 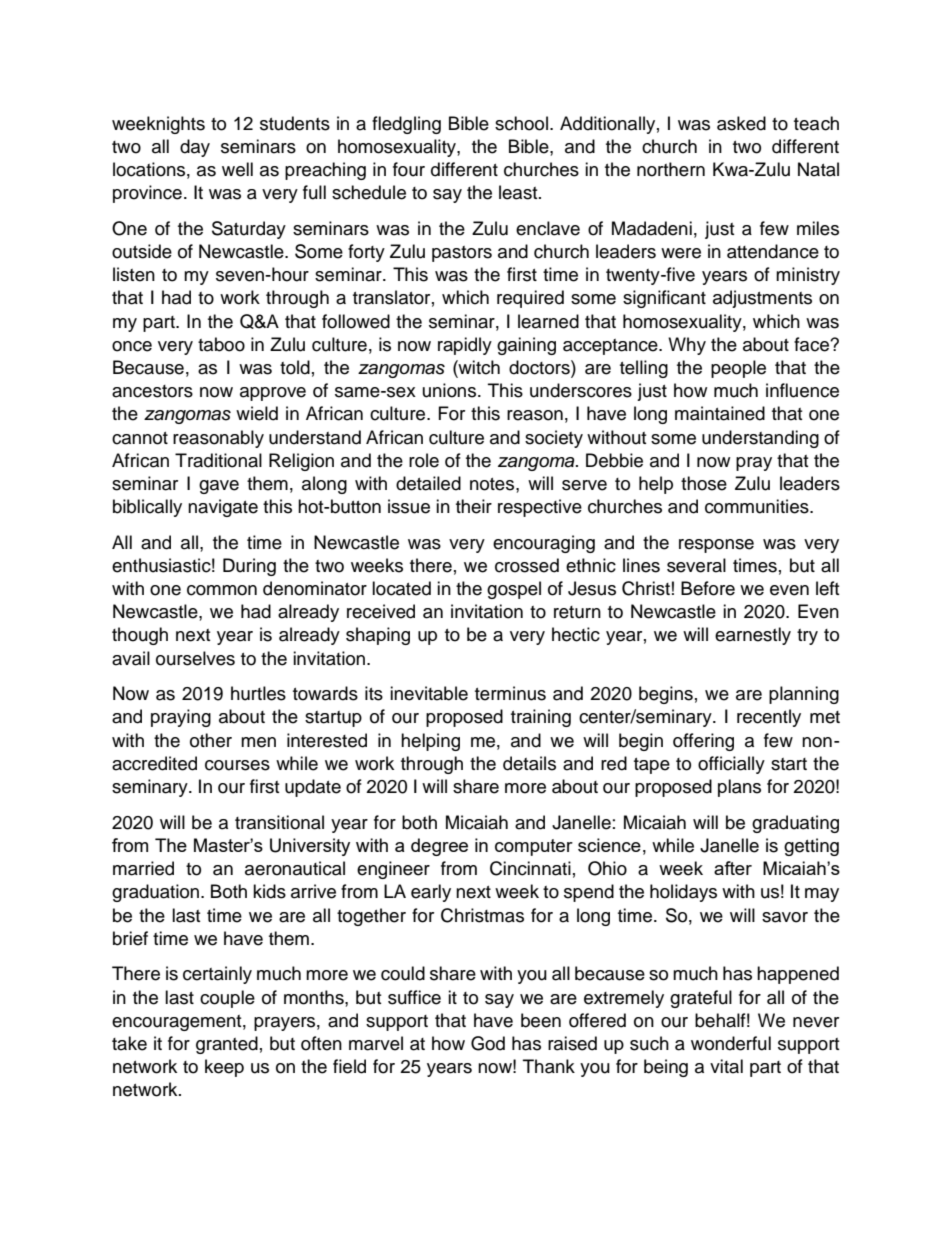 I want to click on well, so click(x=237, y=169).
